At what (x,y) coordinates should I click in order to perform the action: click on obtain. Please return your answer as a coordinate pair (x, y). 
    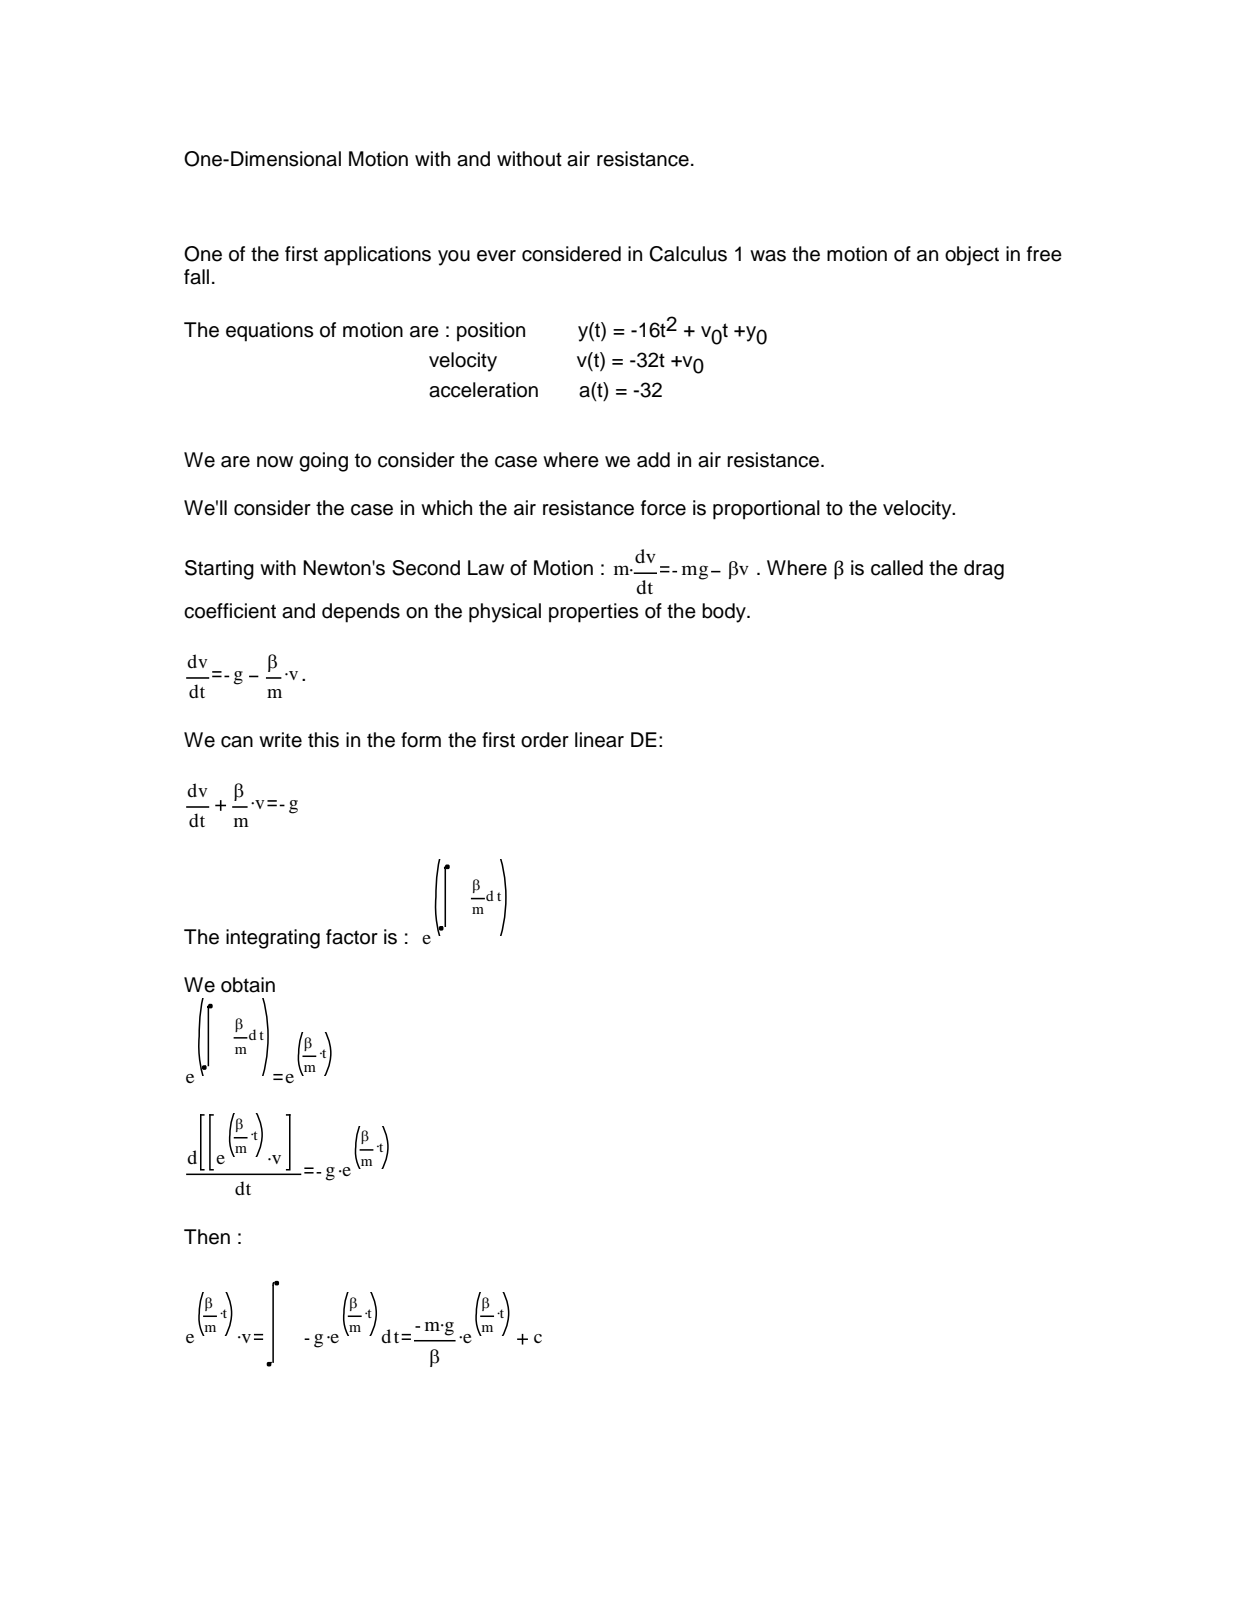
    Looking at the image, I should click on (248, 985).
